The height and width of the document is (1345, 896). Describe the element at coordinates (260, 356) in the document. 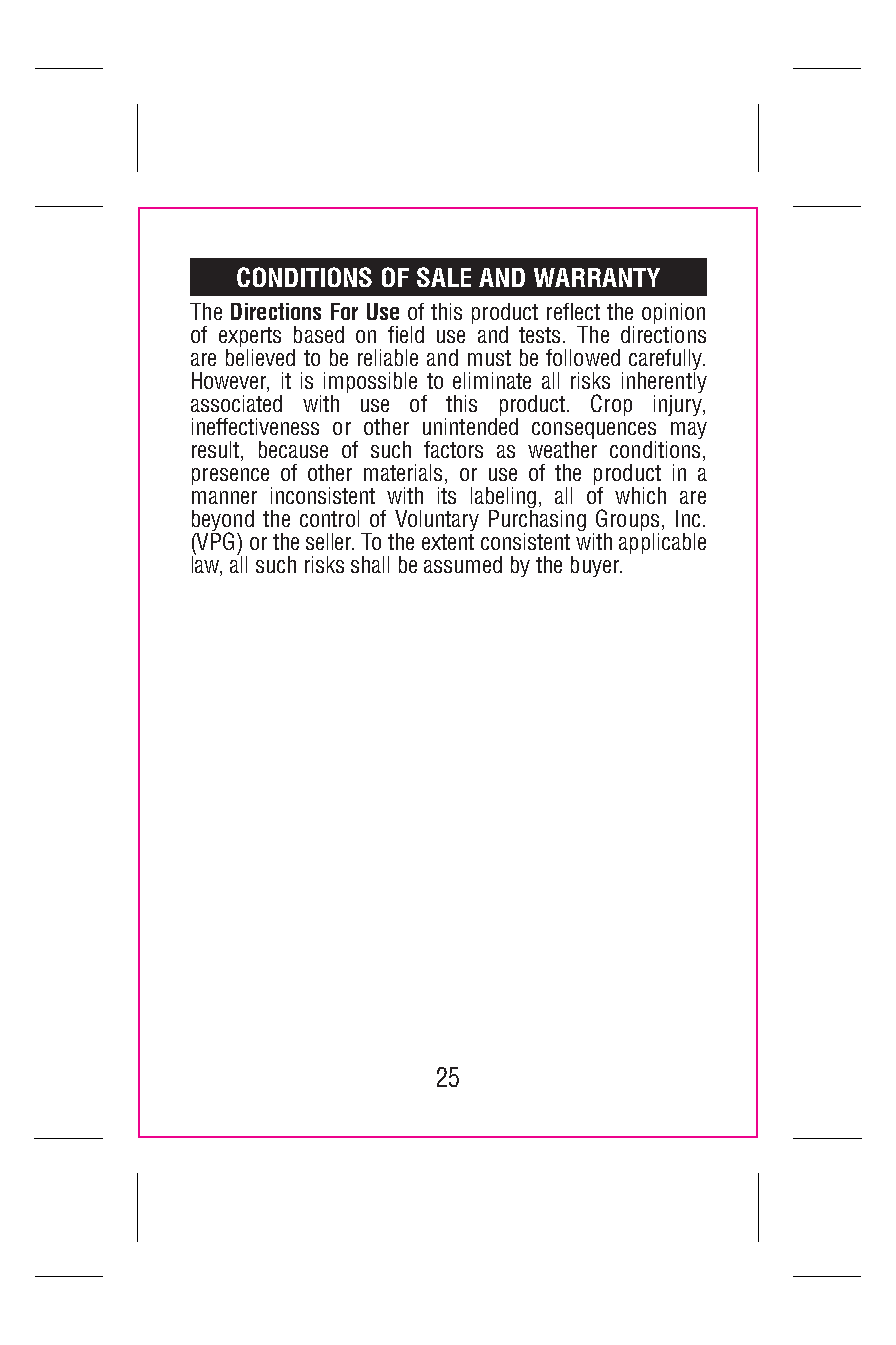

I see `believed` at that location.
